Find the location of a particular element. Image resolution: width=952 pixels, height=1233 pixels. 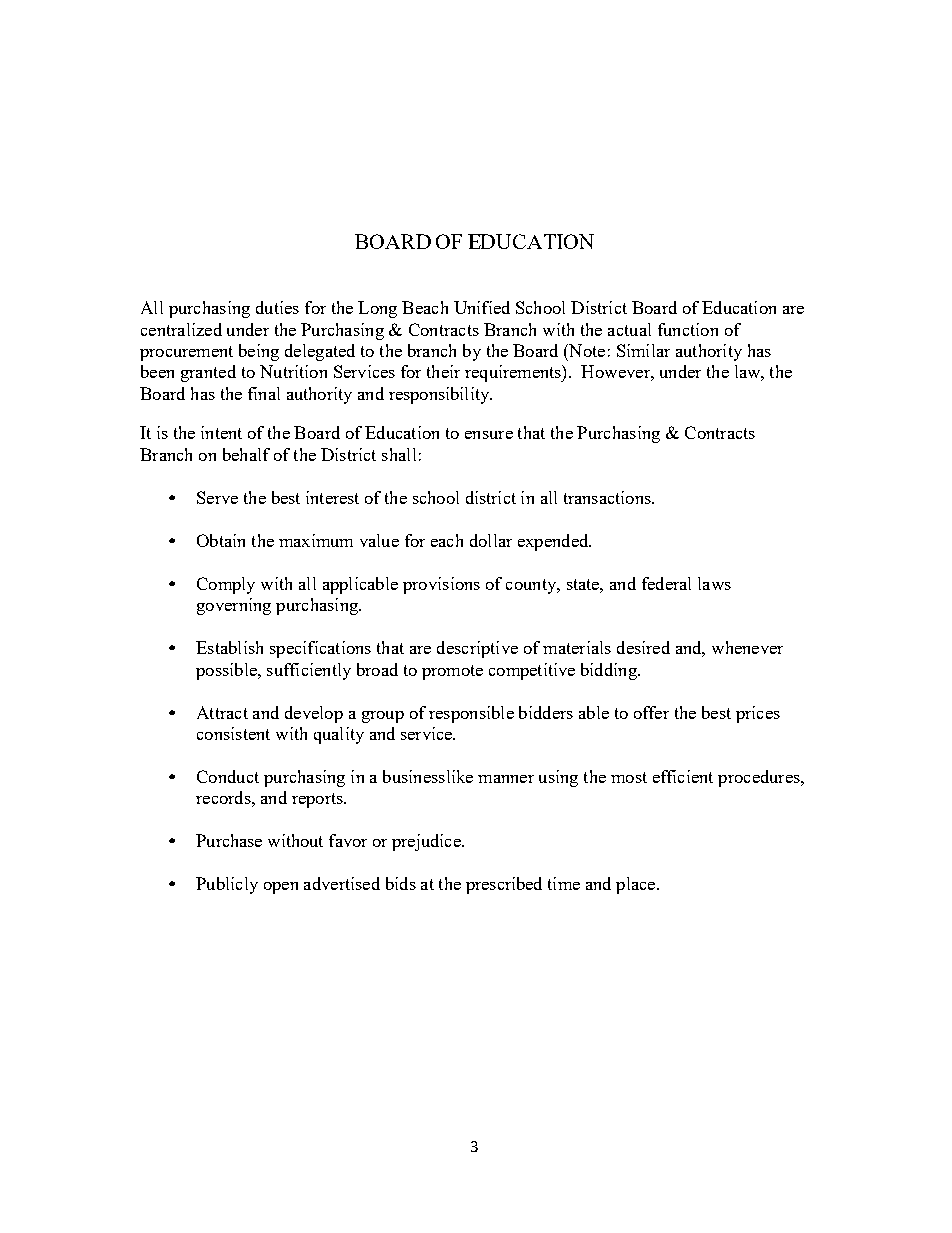

provisions is located at coordinates (441, 585).
